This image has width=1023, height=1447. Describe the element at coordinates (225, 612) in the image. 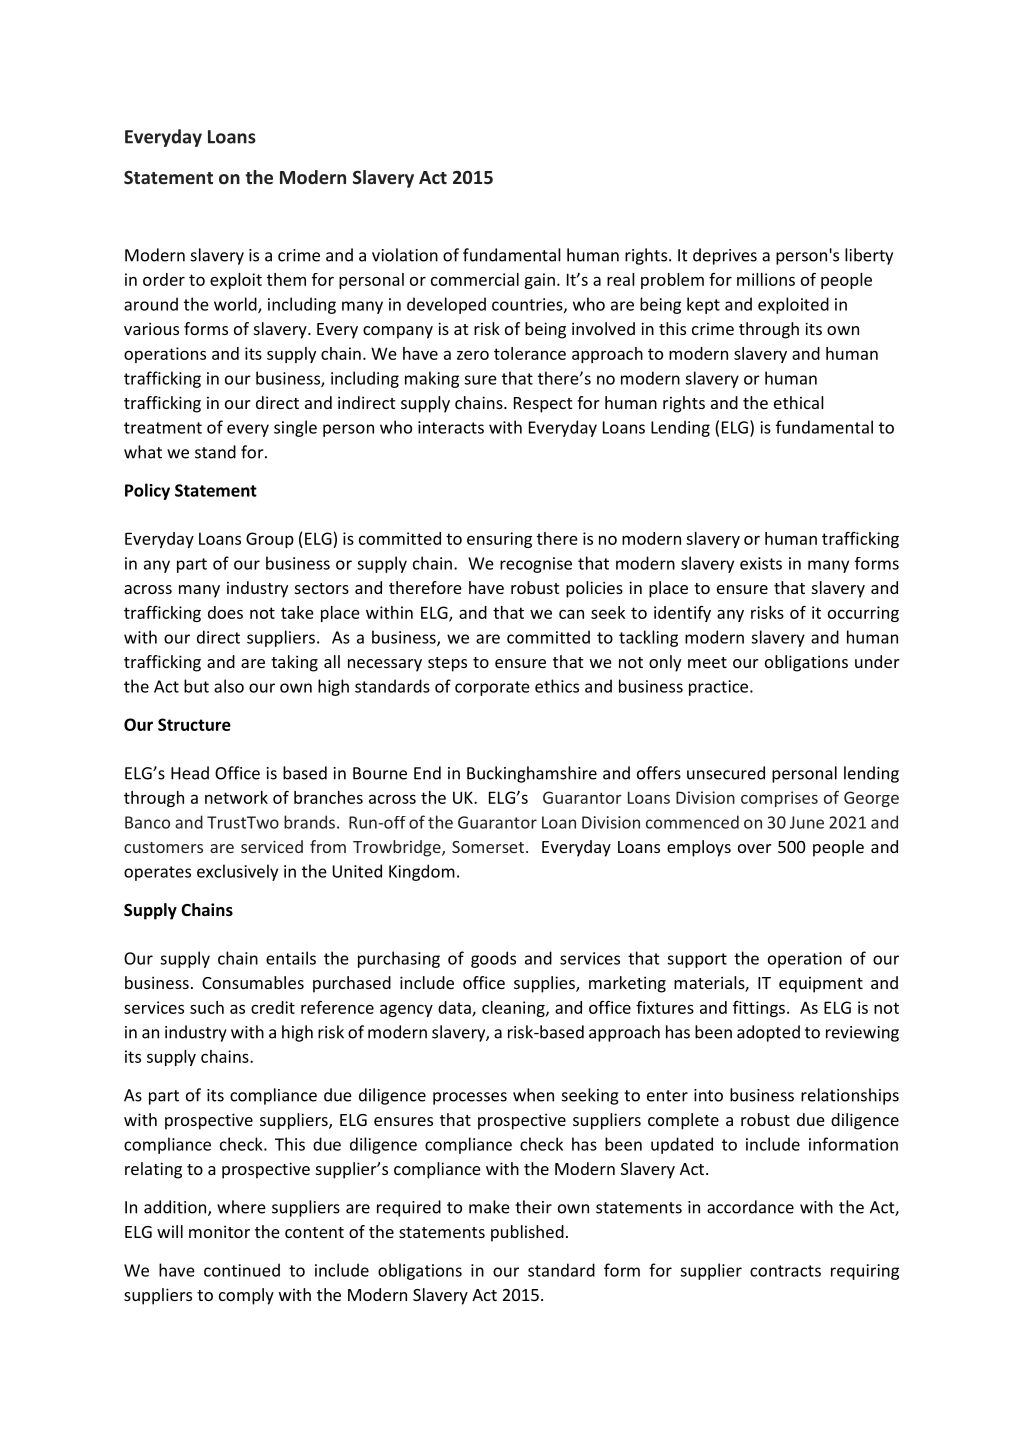

I see `does` at that location.
